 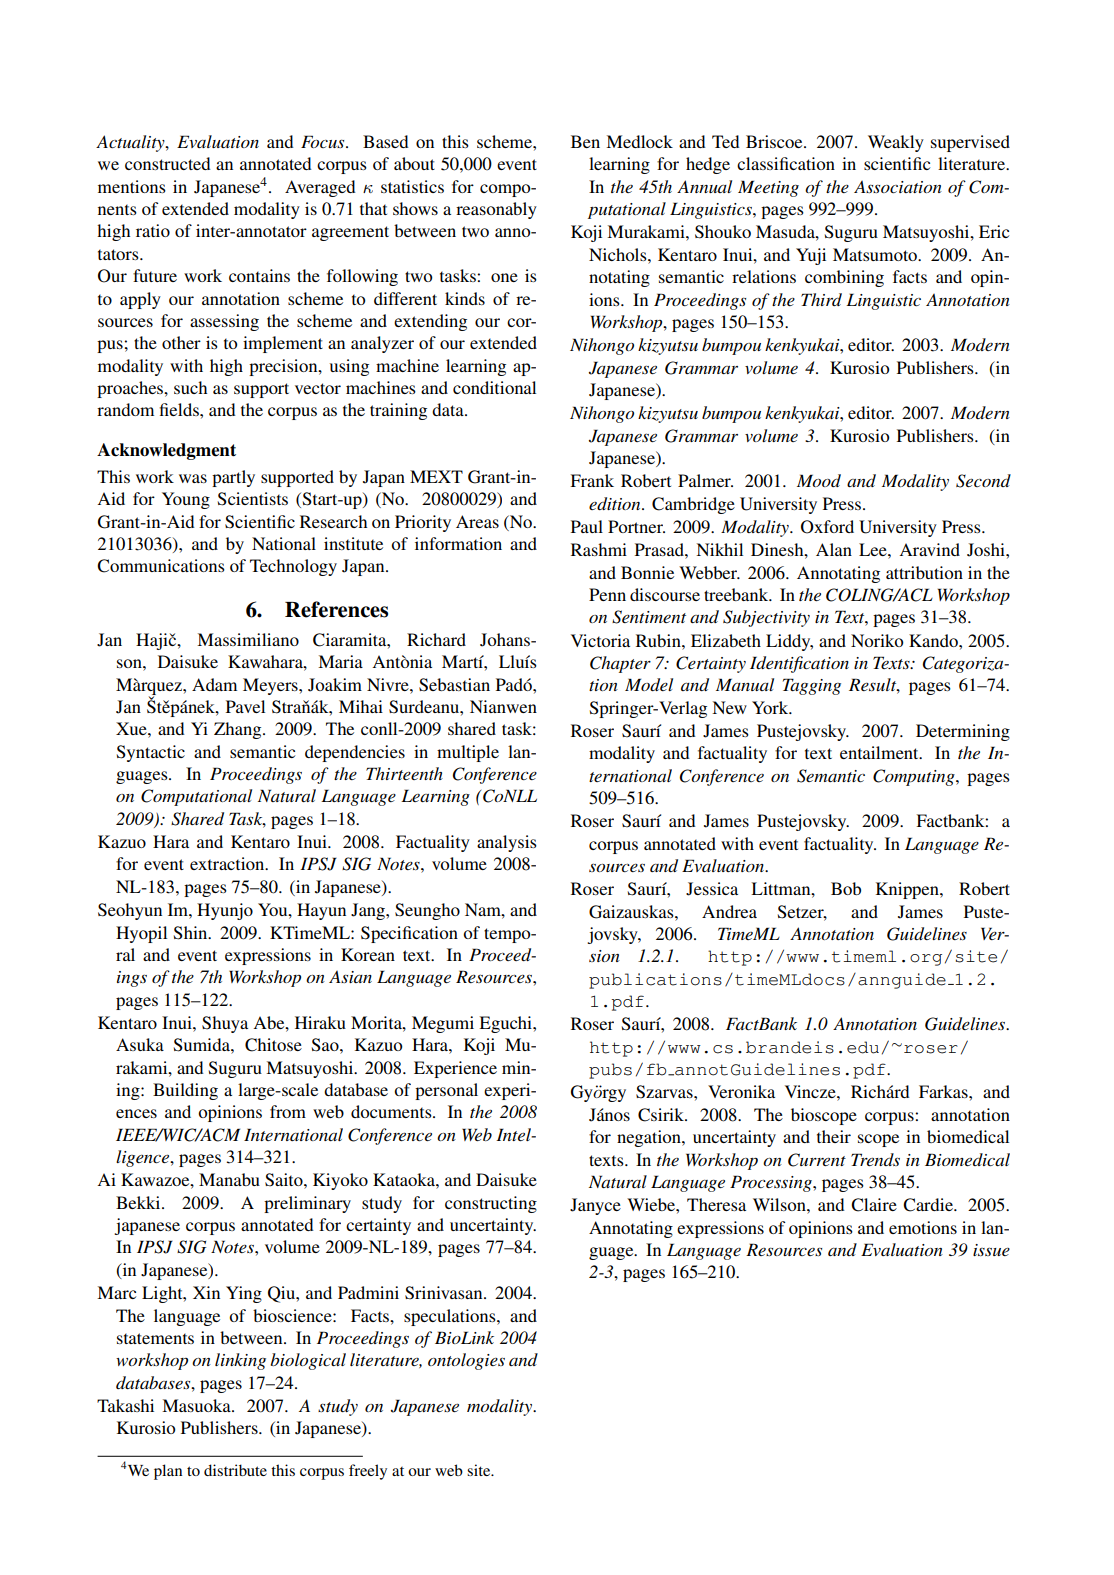 I want to click on Ben, so click(x=585, y=141).
